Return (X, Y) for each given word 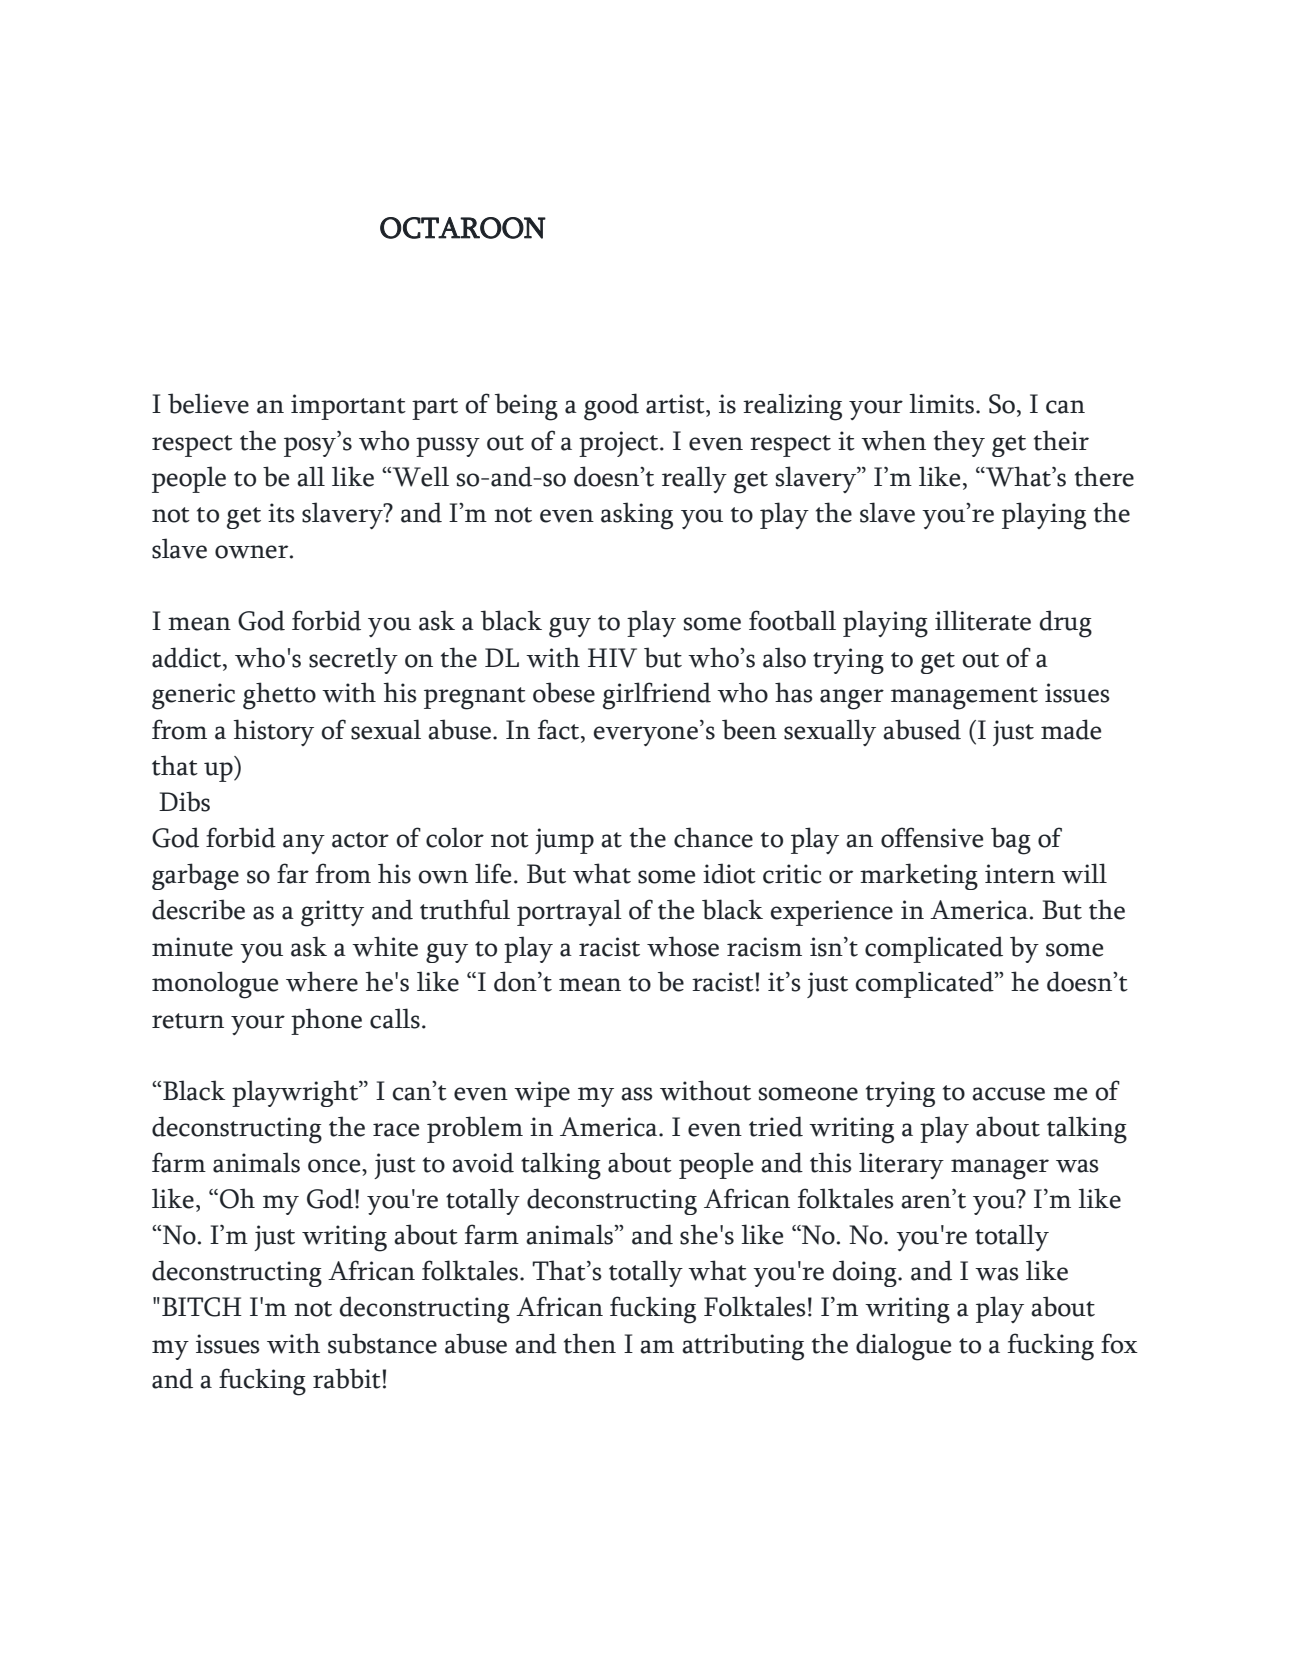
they (959, 443)
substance (382, 1343)
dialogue (903, 1347)
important (348, 407)
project (620, 444)
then (590, 1343)
